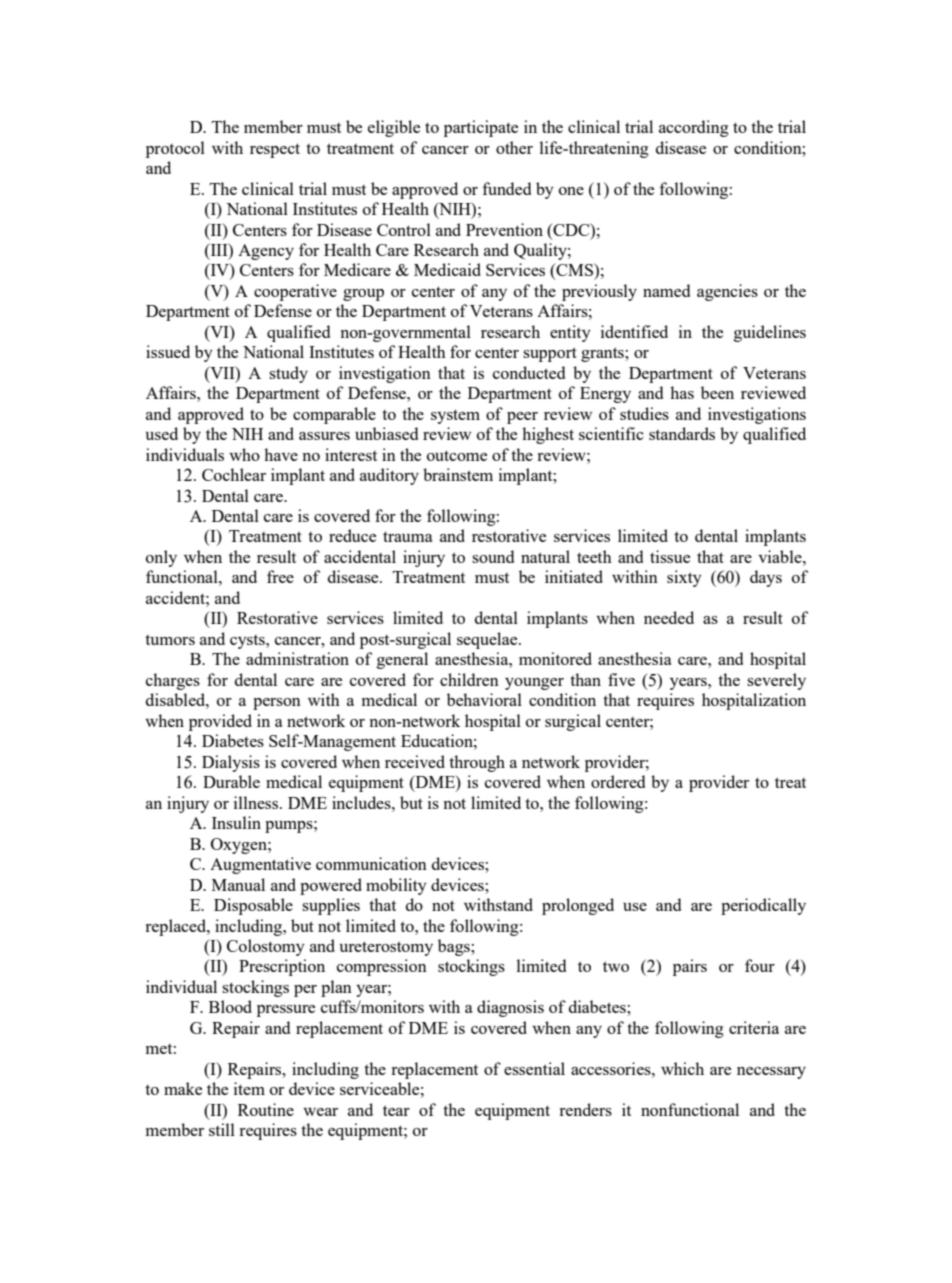 The image size is (952, 1283). Describe the element at coordinates (618, 781) in the screenshot. I see `ordered` at that location.
